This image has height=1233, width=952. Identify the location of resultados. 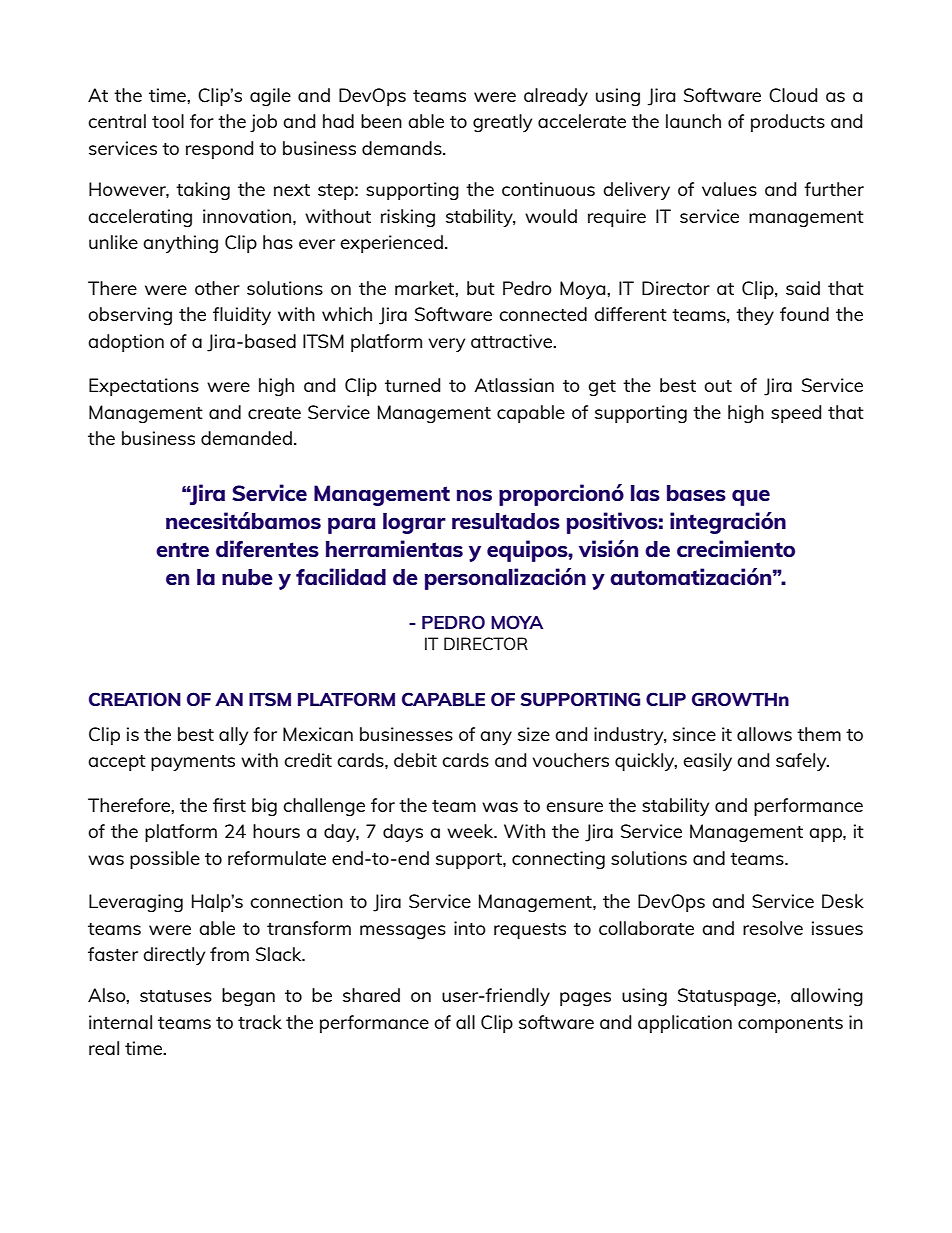
(506, 521).
